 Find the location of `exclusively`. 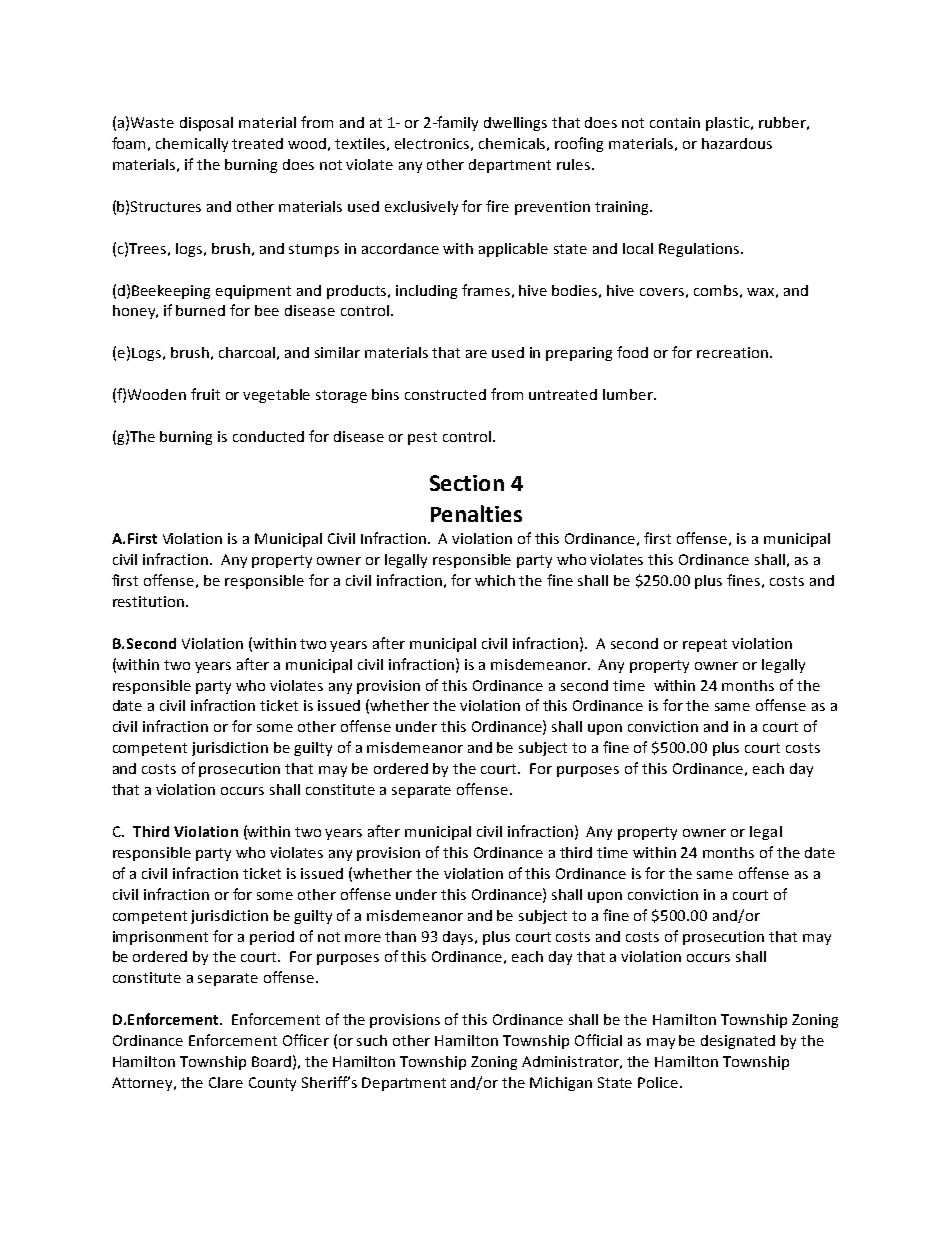

exclusively is located at coordinates (421, 208).
